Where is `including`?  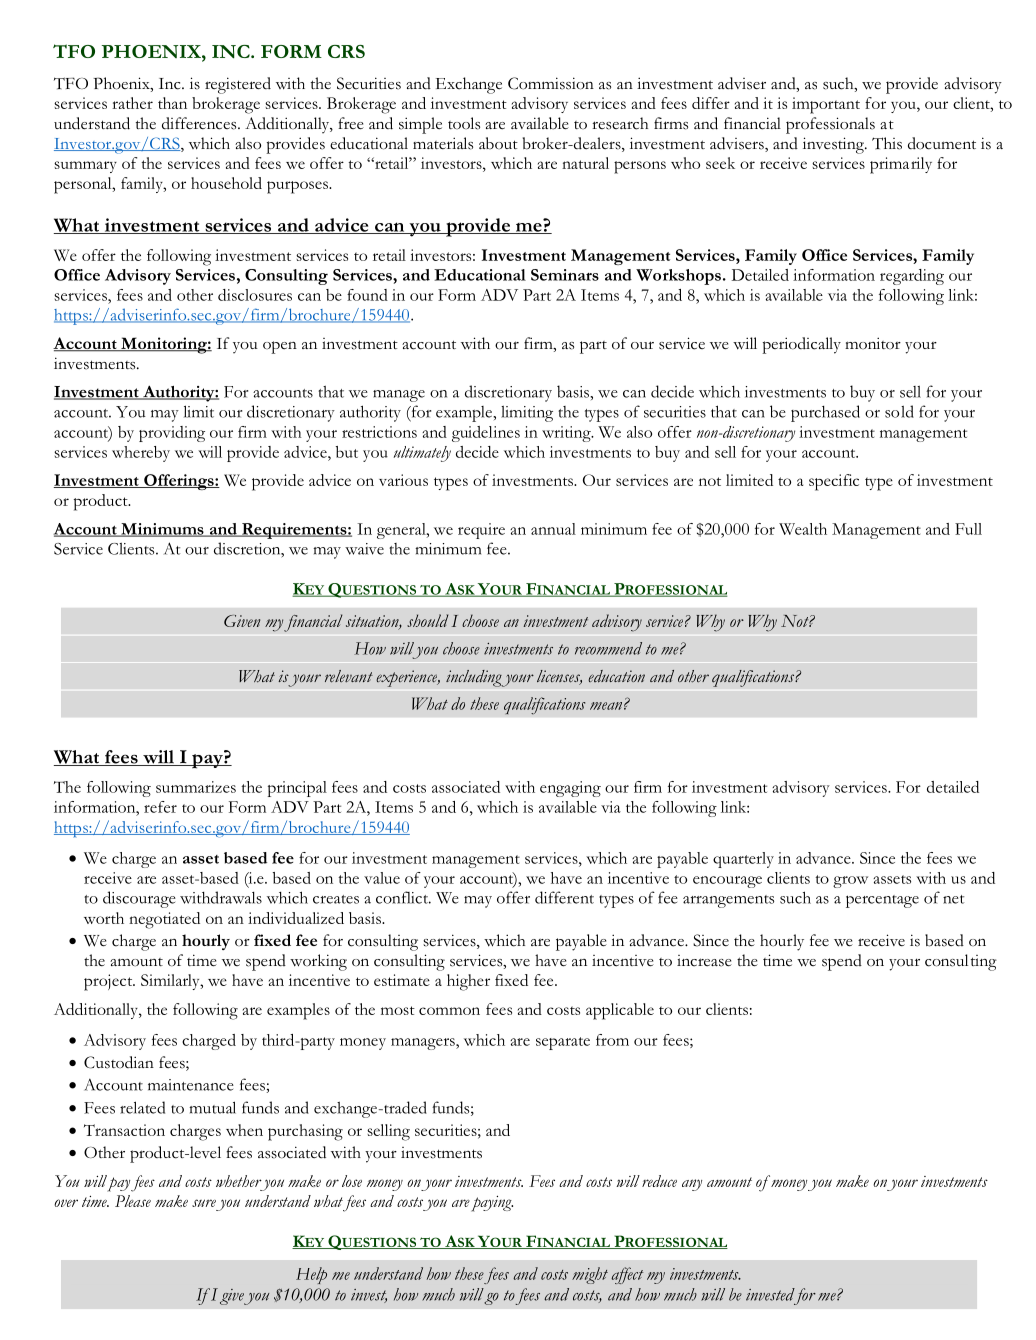
including is located at coordinates (475, 678).
